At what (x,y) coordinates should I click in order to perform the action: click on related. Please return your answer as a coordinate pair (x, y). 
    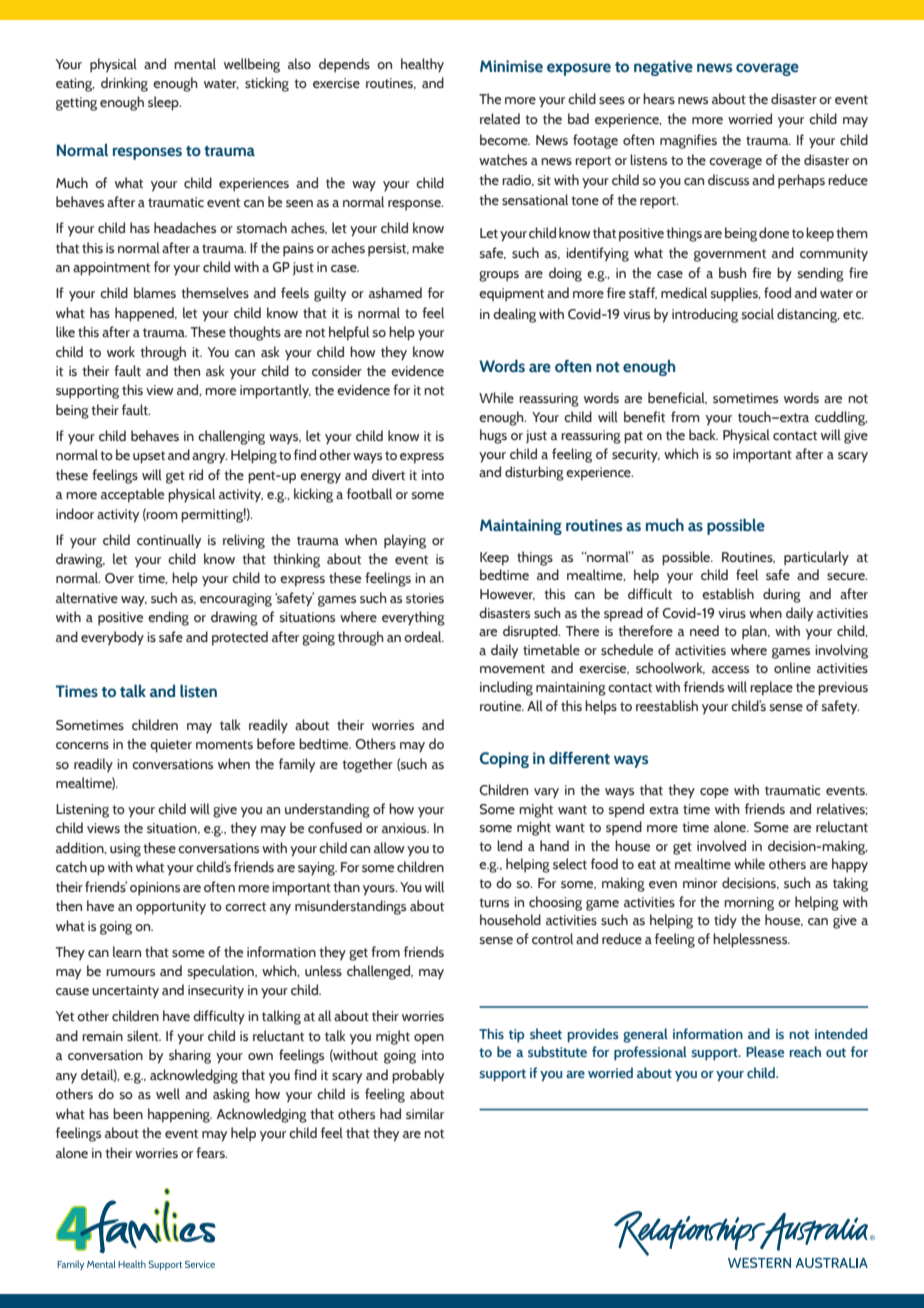
    Looking at the image, I should click on (500, 119).
